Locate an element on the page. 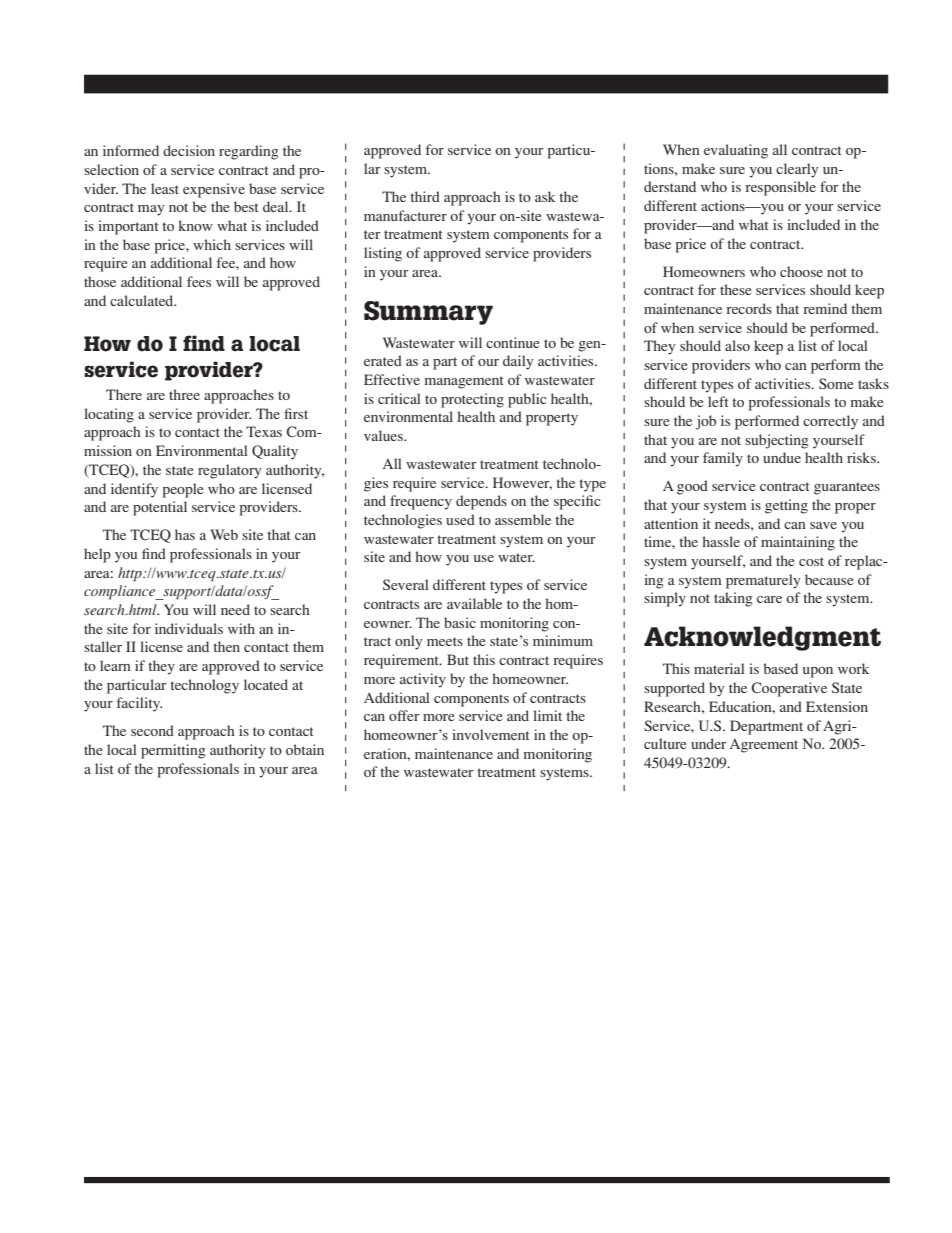 This document has height=1233, width=952. second is located at coordinates (152, 730).
